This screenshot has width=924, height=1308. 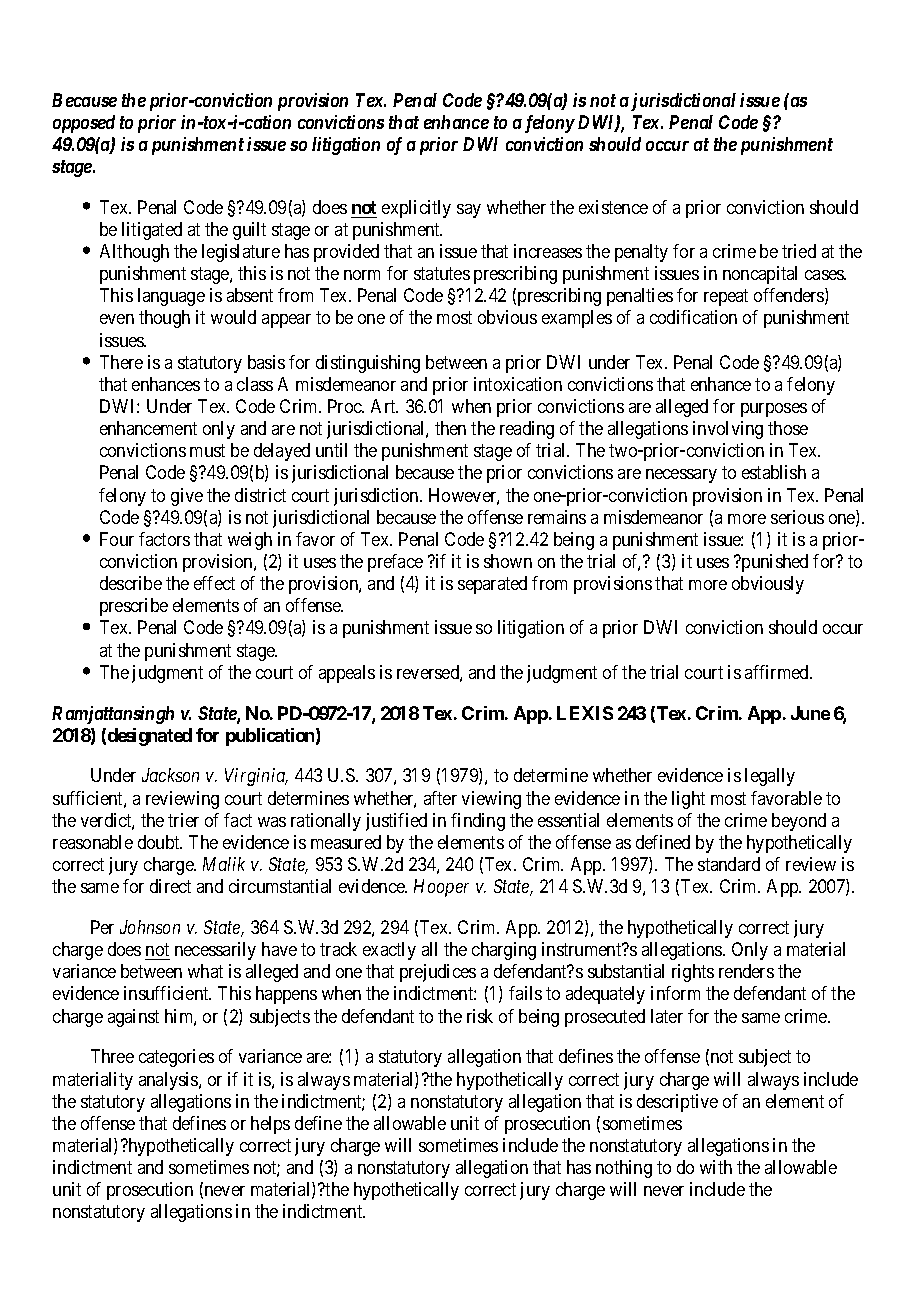 What do you see at coordinates (492, 585) in the screenshot?
I see `separated` at bounding box center [492, 585].
